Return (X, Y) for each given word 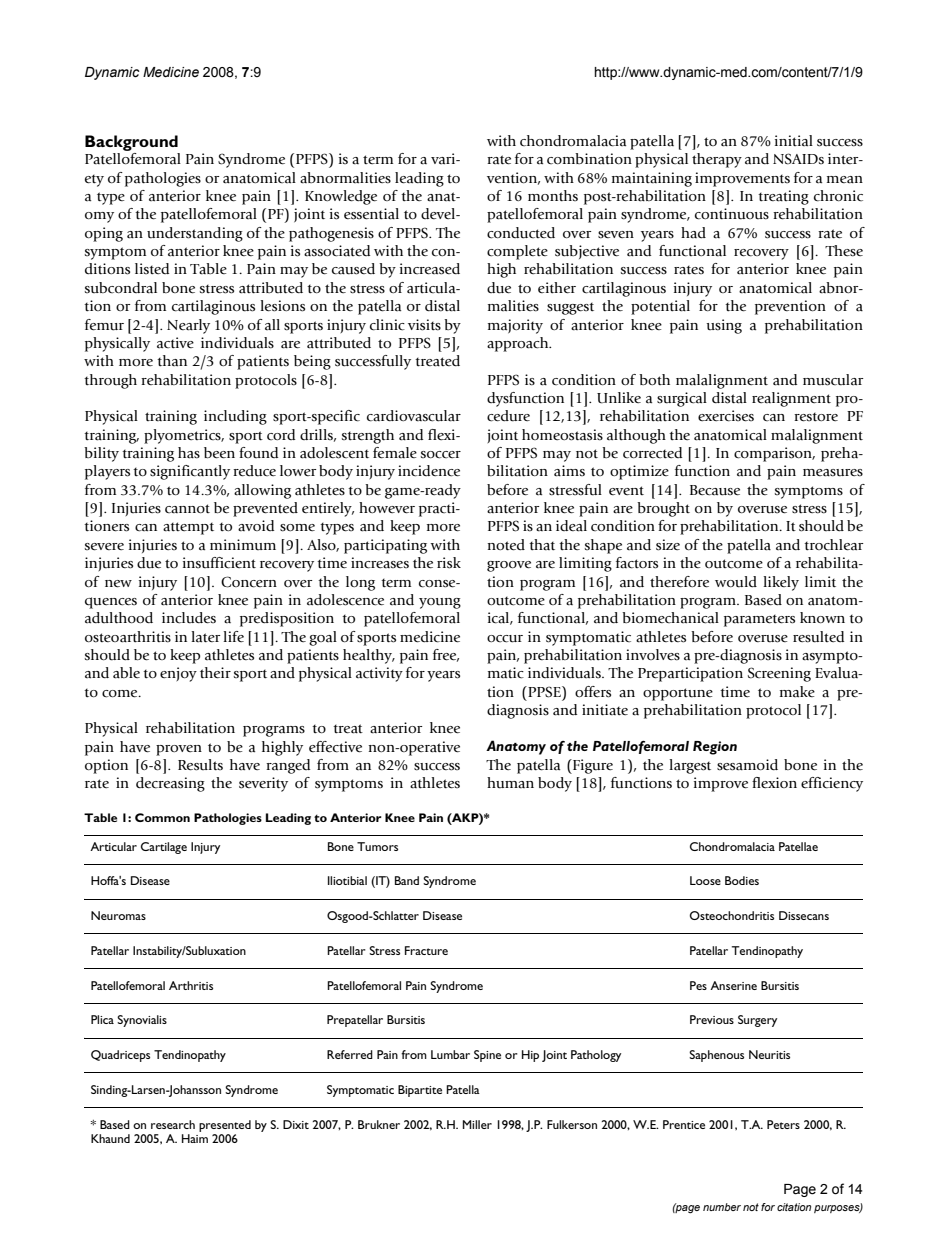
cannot (187, 509)
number (722, 1207)
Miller (477, 1124)
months (553, 195)
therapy (717, 160)
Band (407, 880)
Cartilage (164, 848)
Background (131, 143)
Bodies (742, 880)
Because (715, 490)
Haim (195, 1138)
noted (506, 545)
